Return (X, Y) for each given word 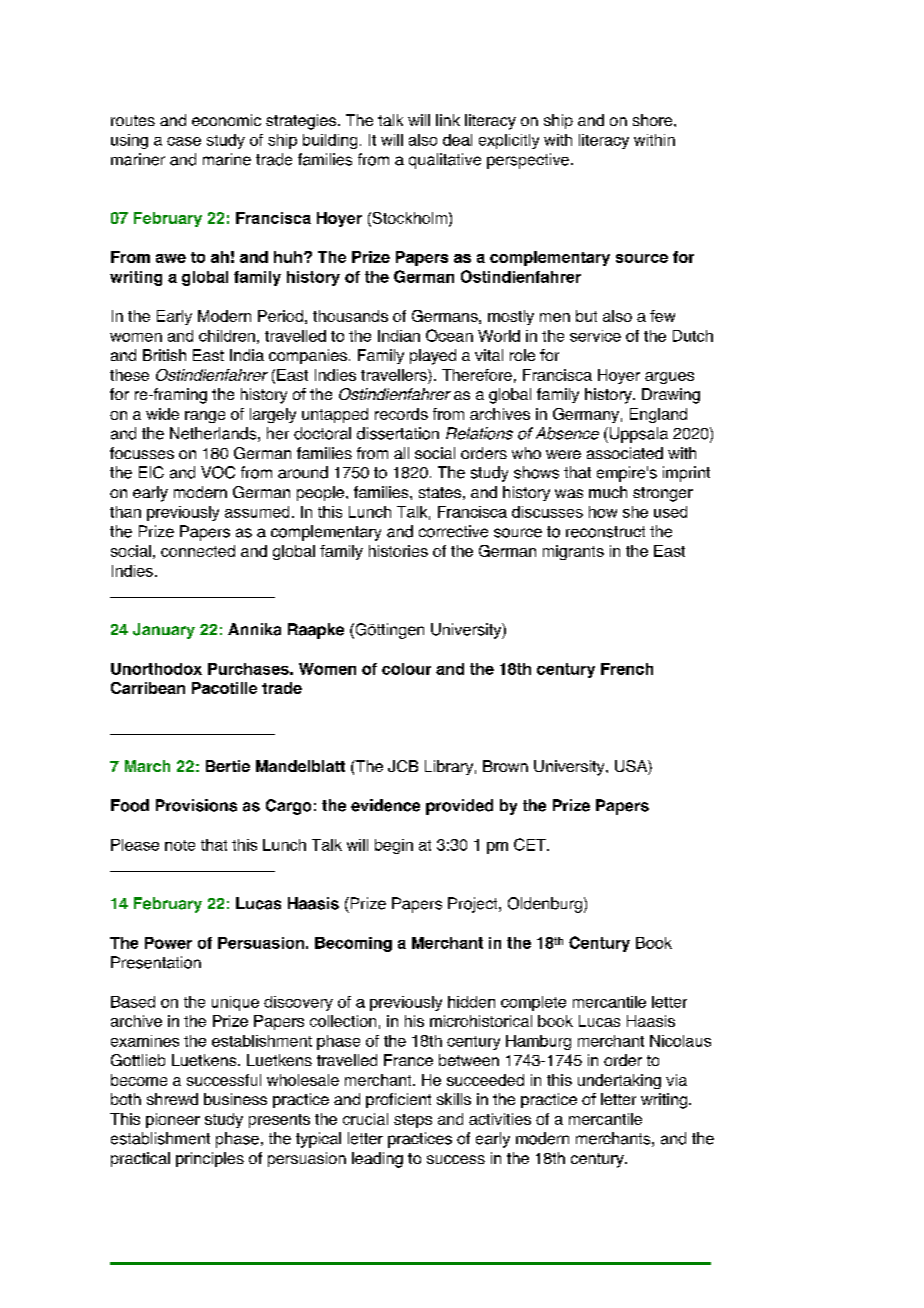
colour (406, 669)
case (184, 141)
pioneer (173, 1120)
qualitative (445, 161)
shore (654, 120)
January (164, 631)
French (627, 669)
